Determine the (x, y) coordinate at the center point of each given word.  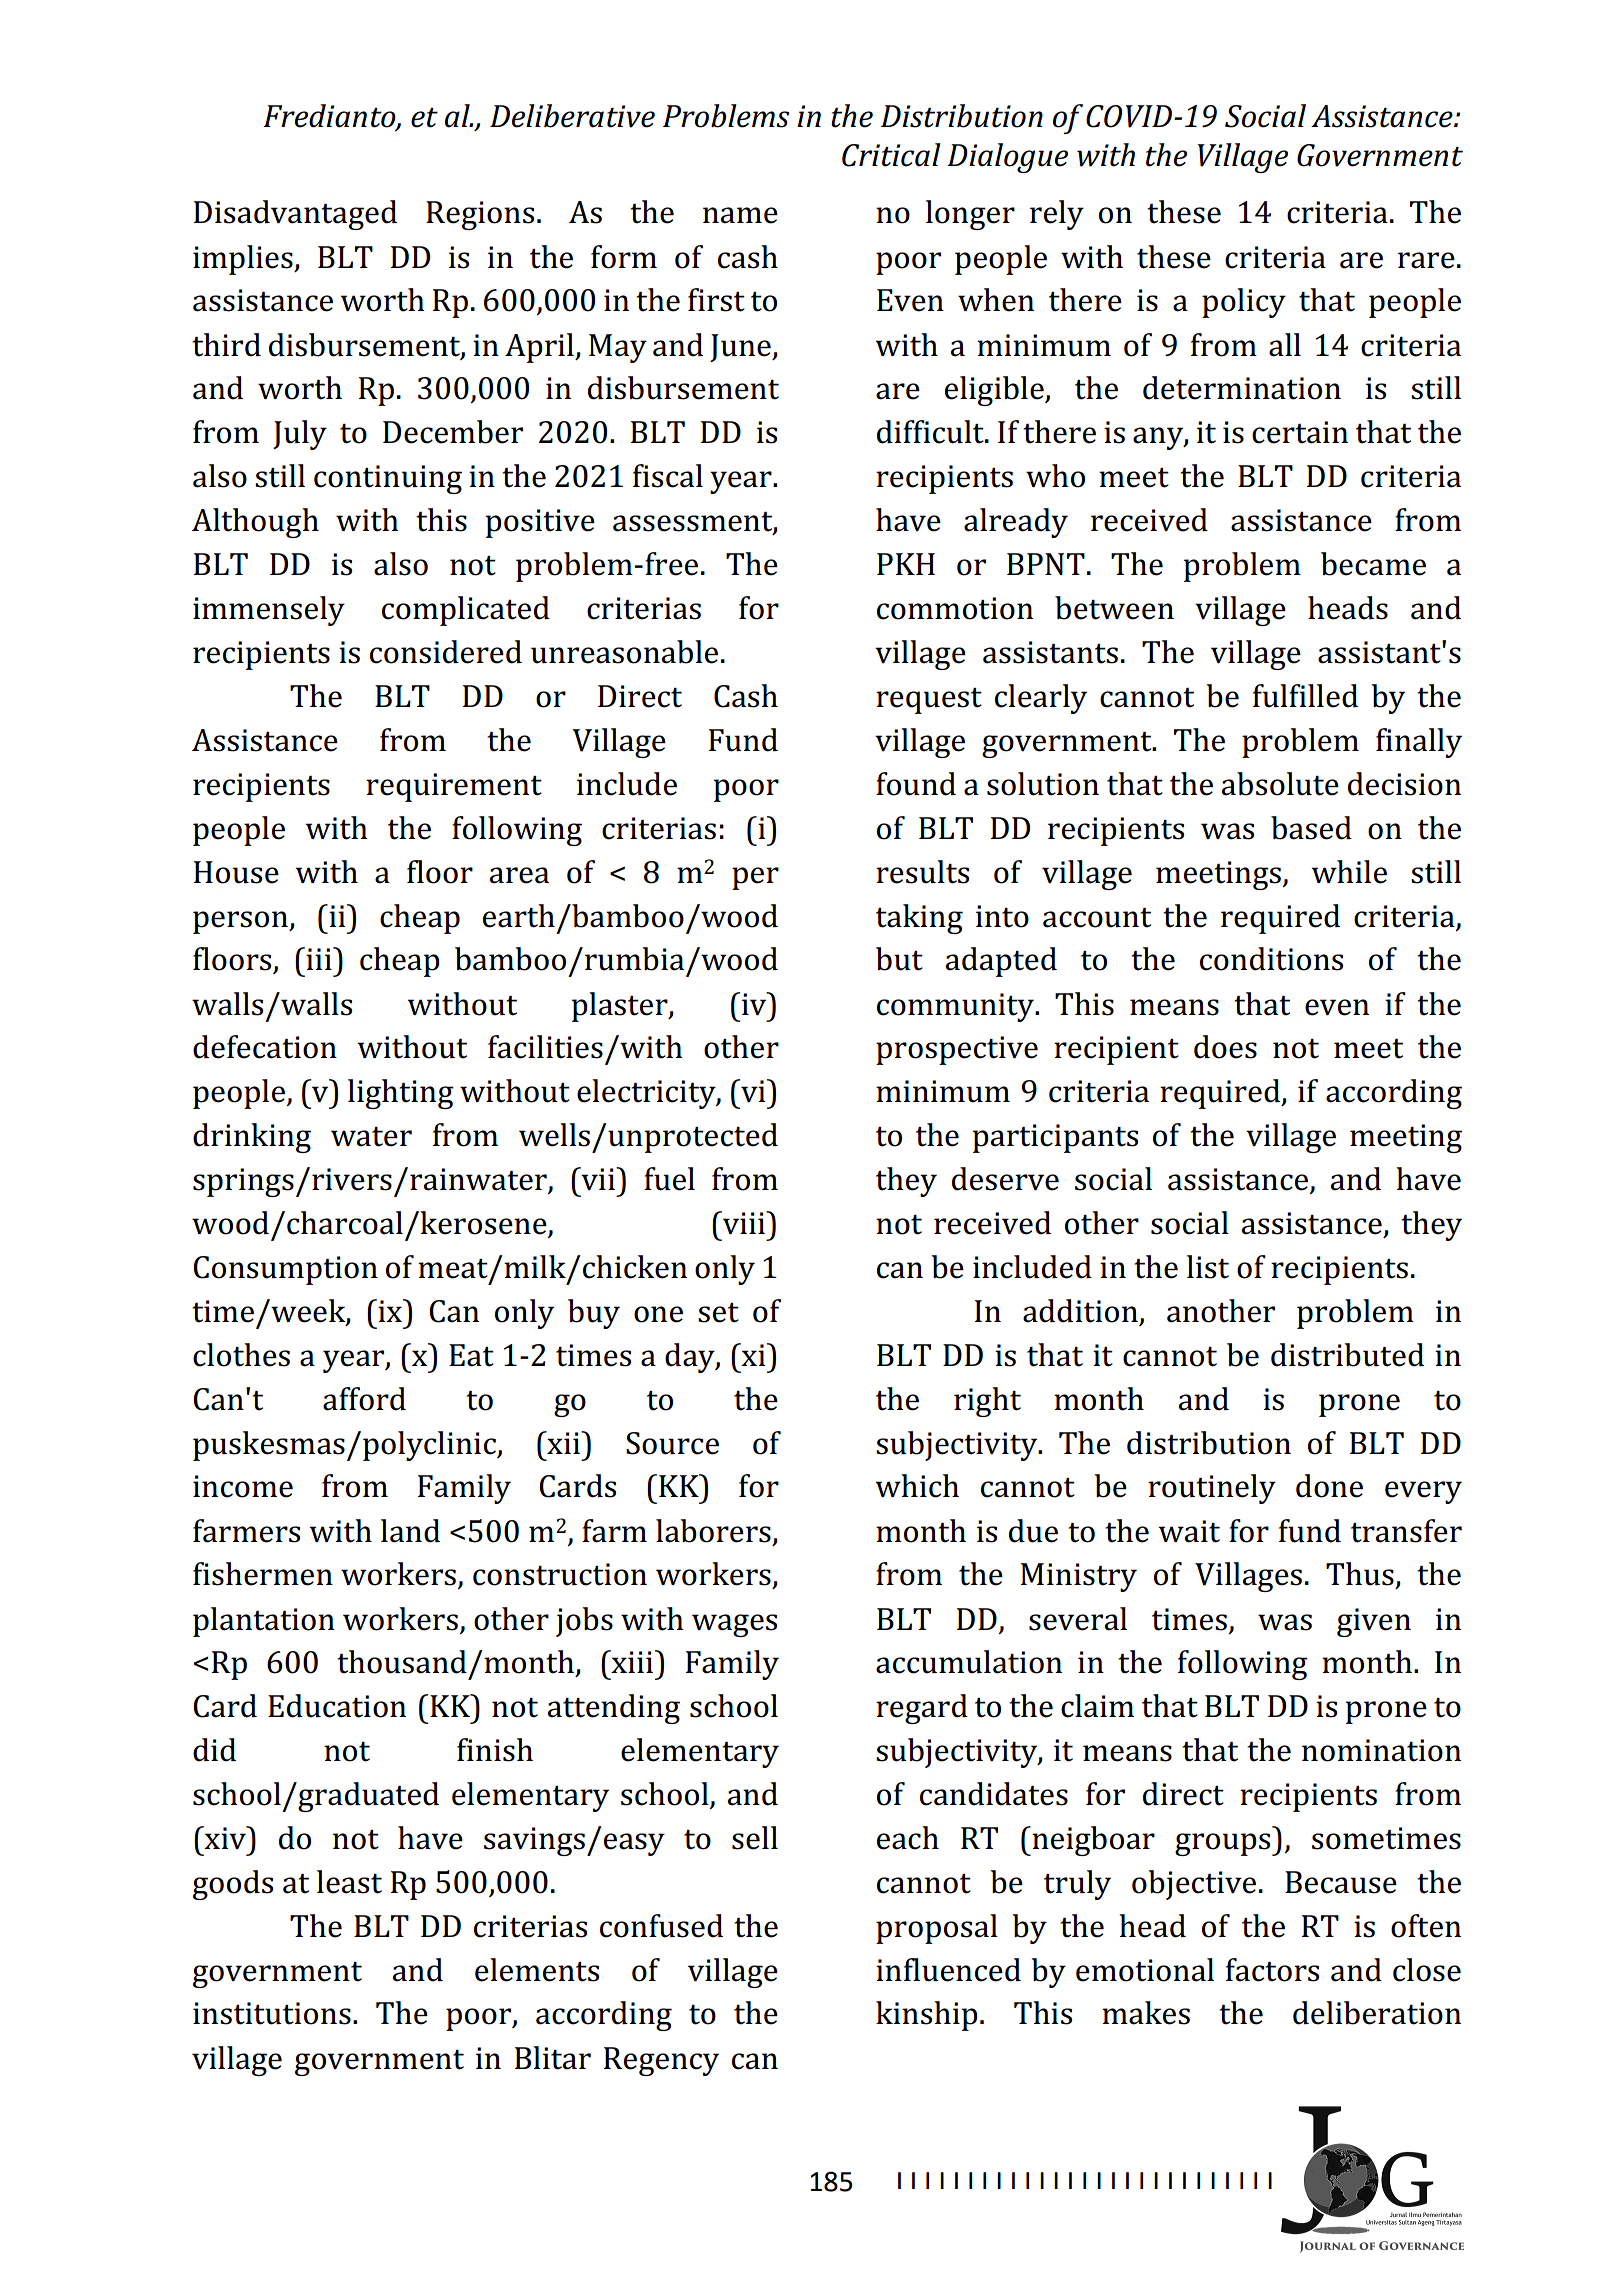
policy (1244, 303)
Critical (891, 155)
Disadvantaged (295, 215)
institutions (272, 2013)
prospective (957, 1050)
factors (1272, 1970)
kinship (927, 2016)
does (1225, 1047)
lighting (401, 1094)
